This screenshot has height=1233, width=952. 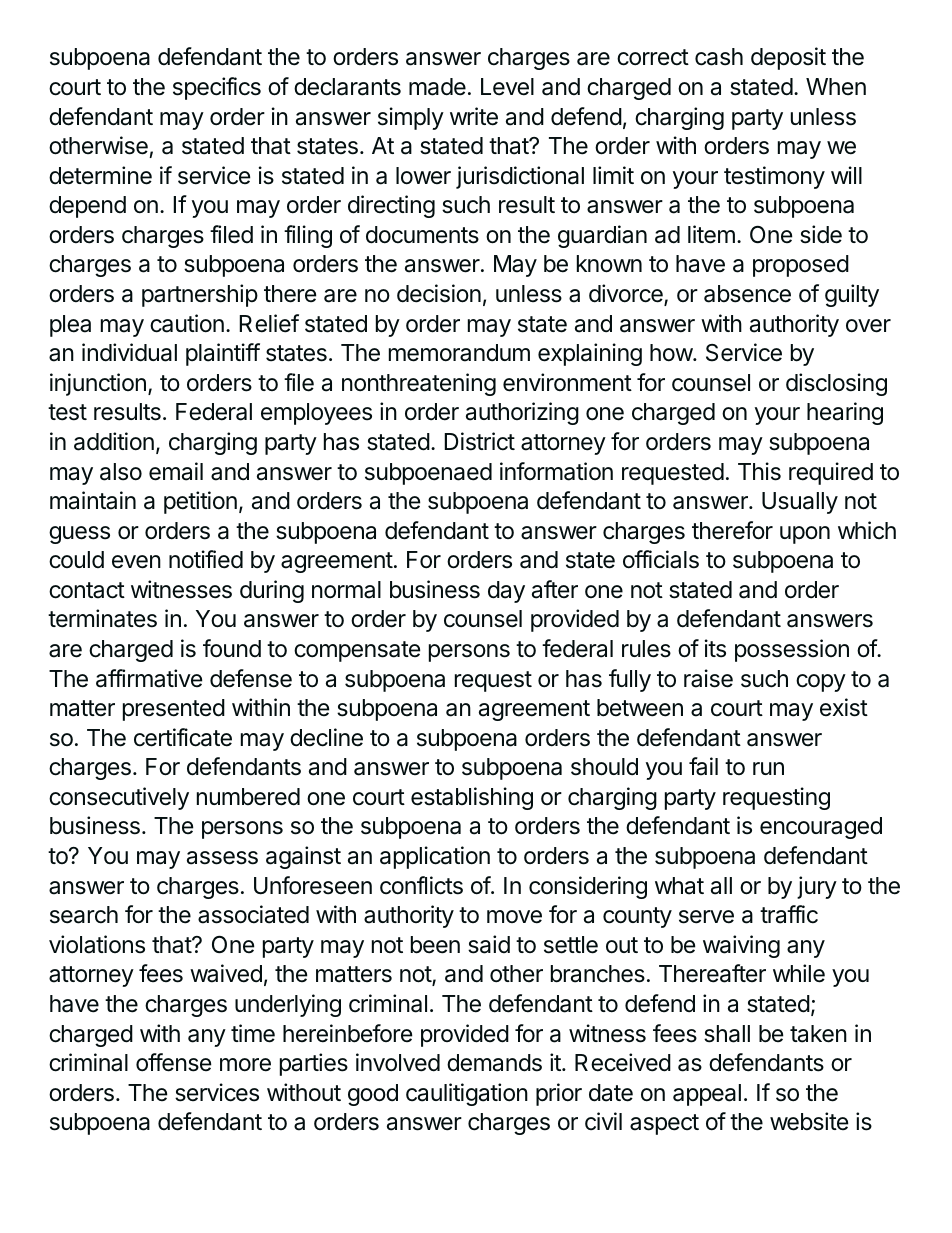 I want to click on caution, so click(x=187, y=323).
